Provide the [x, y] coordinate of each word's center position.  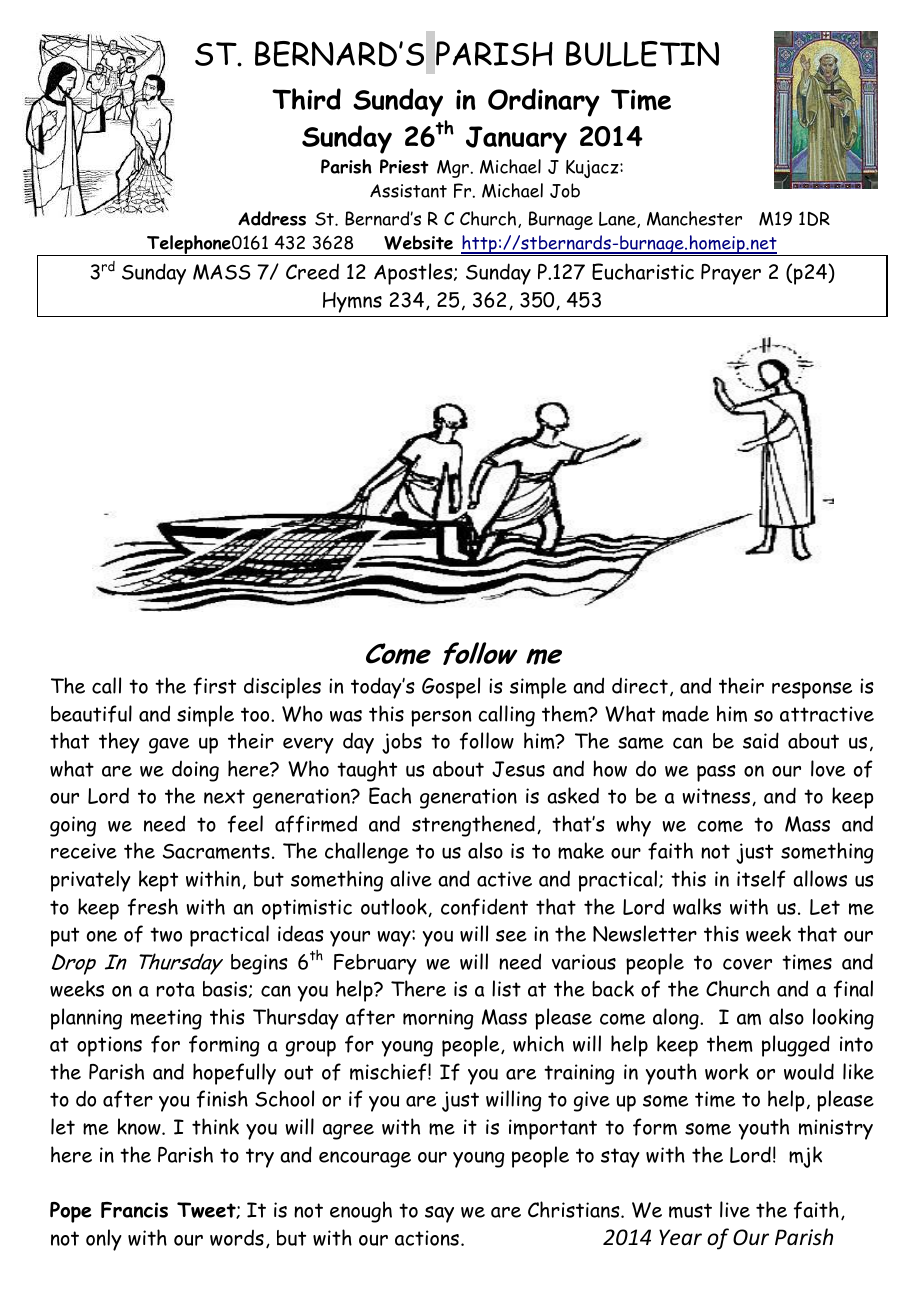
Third [306, 99]
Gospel [451, 688]
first [214, 686]
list [506, 988]
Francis [134, 1210]
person [441, 718]
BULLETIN [642, 54]
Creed [312, 272]
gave [169, 746]
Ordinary [544, 102]
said [761, 740]
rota [176, 989]
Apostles [414, 274]
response [812, 690]
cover [747, 964]
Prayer [731, 274]
